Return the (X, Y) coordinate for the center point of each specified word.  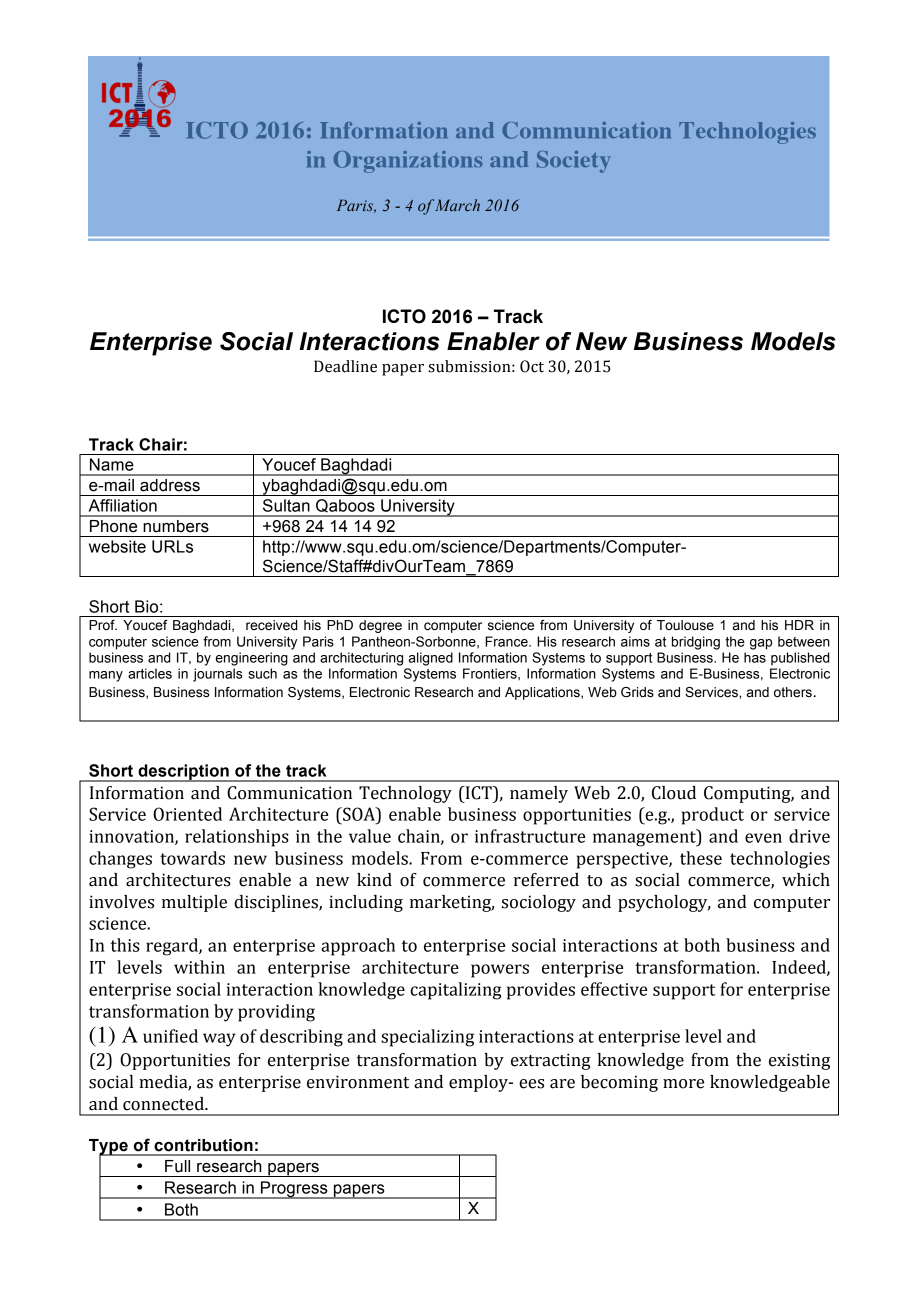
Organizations (408, 162)
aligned (431, 659)
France (507, 641)
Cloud (674, 793)
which (806, 880)
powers (500, 971)
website (117, 546)
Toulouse (685, 625)
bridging (696, 643)
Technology (405, 794)
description (183, 773)
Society (574, 162)
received (272, 625)
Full (177, 1166)
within (199, 967)
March (457, 205)
